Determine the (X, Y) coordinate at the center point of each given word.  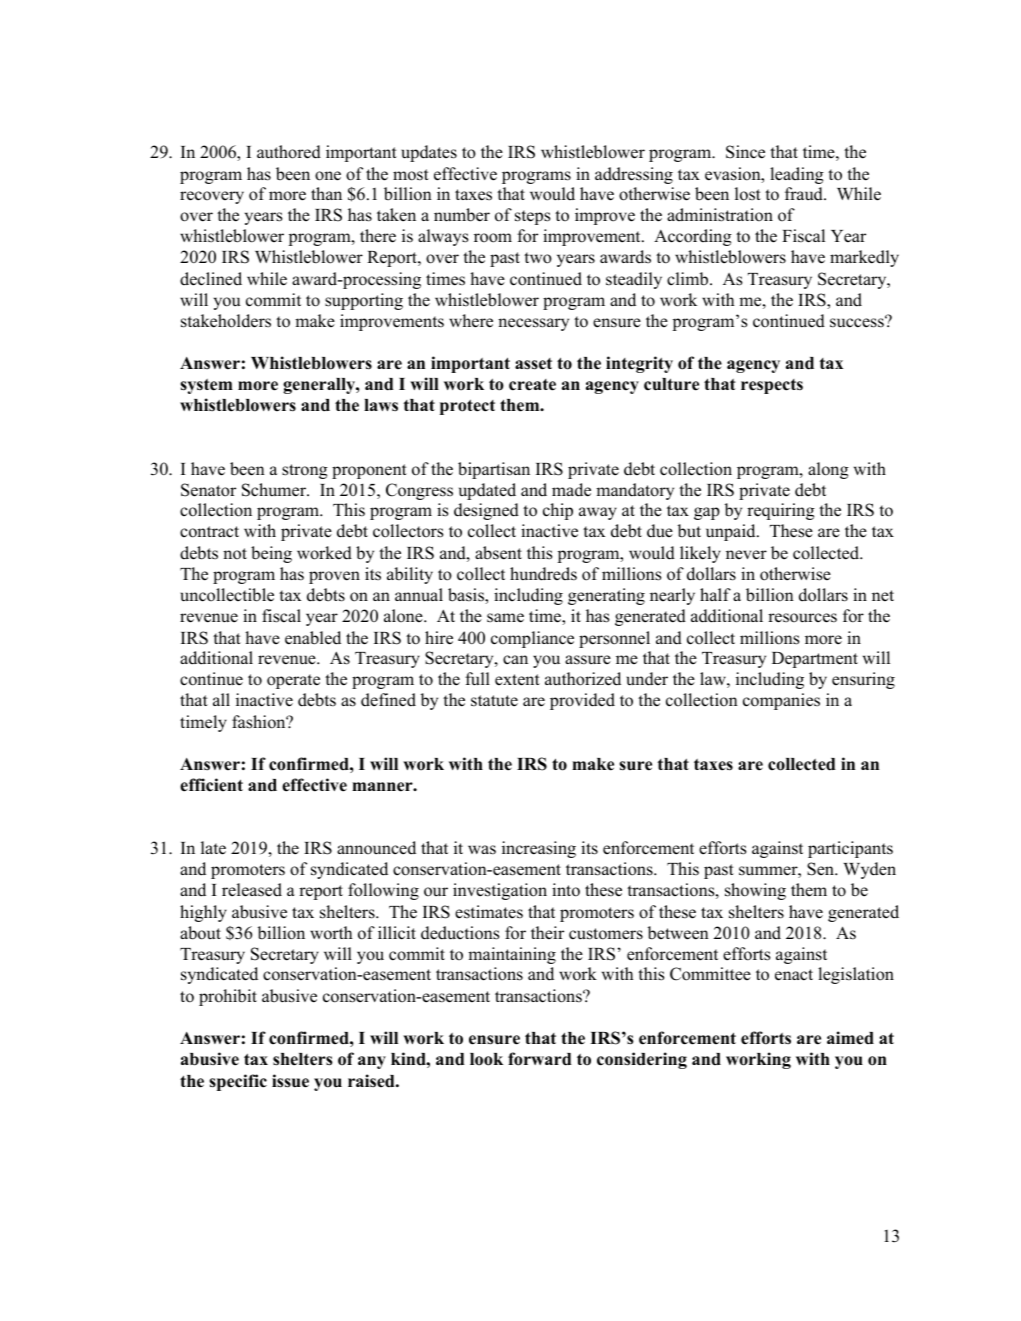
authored (289, 152)
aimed (850, 1038)
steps (533, 217)
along (828, 470)
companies (781, 701)
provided (582, 701)
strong (305, 471)
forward (540, 1059)
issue (290, 1081)
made (571, 490)
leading (797, 175)
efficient (211, 785)
